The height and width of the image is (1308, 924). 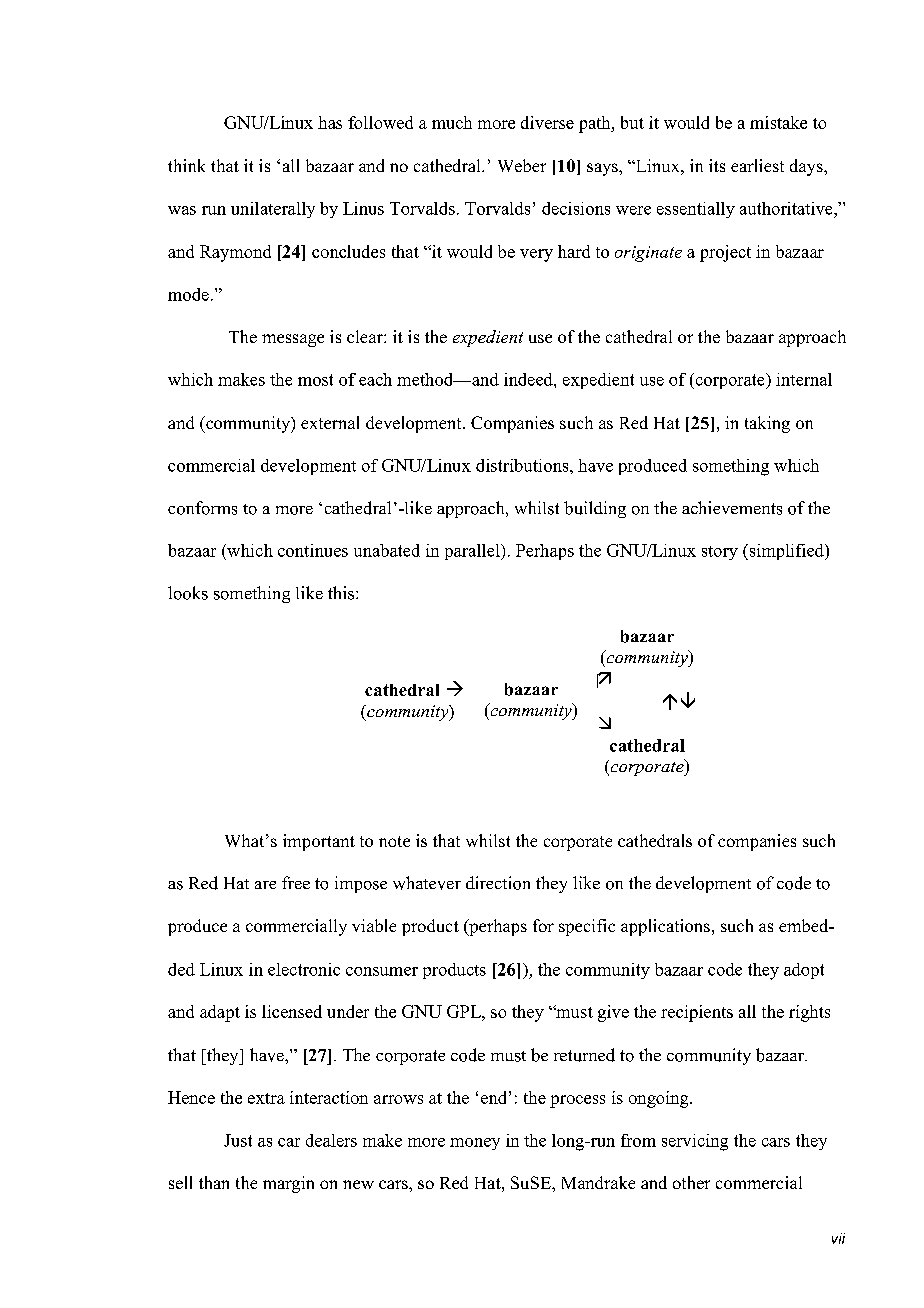 I want to click on conforms, so click(x=202, y=508).
